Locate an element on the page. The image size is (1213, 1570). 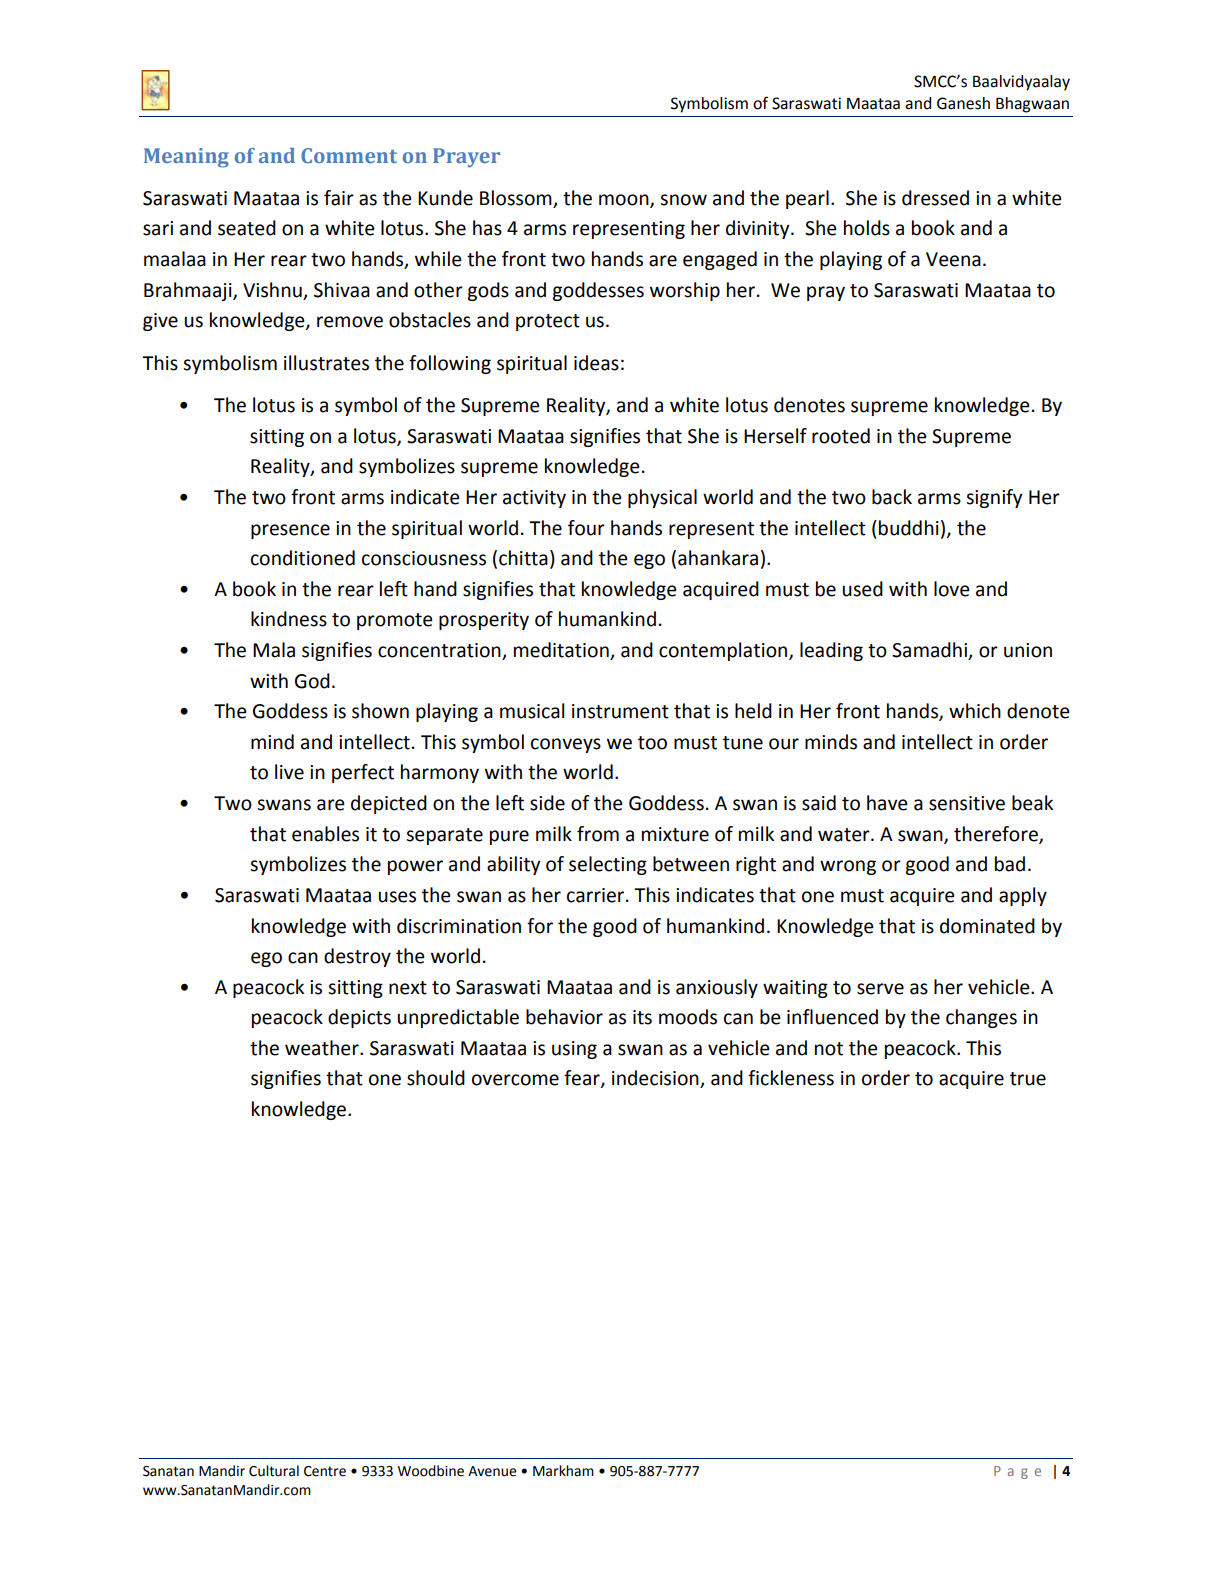
behavior is located at coordinates (564, 1017).
